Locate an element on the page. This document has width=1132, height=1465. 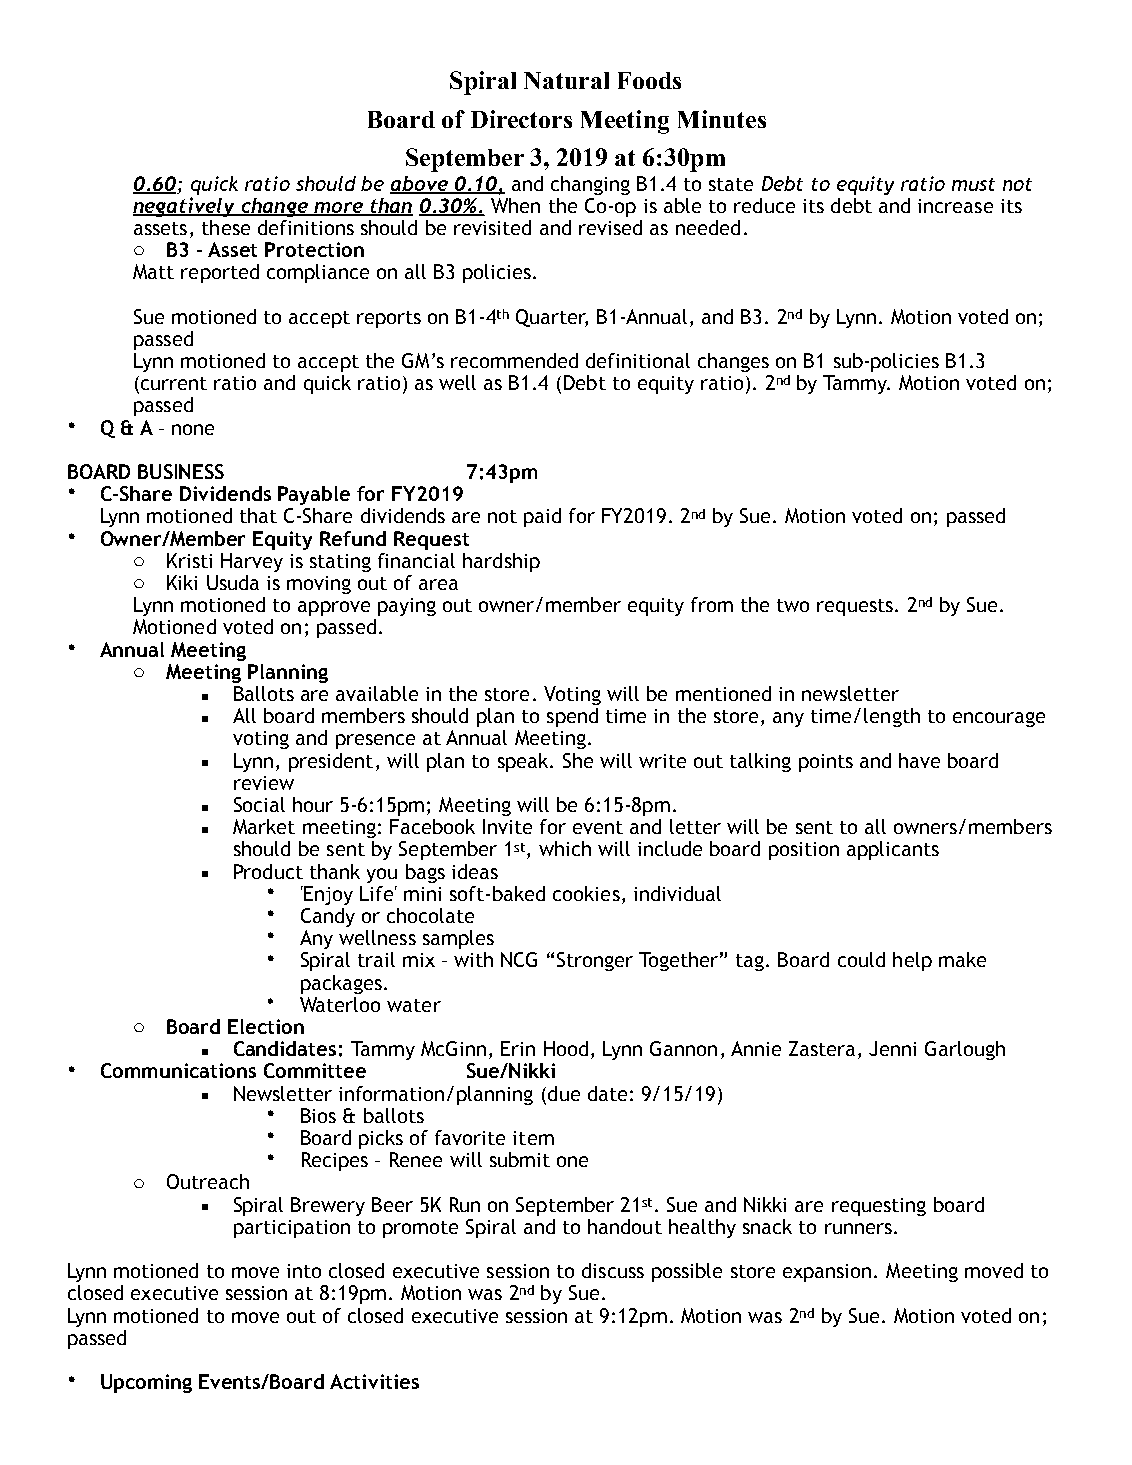
Directors is located at coordinates (521, 119).
